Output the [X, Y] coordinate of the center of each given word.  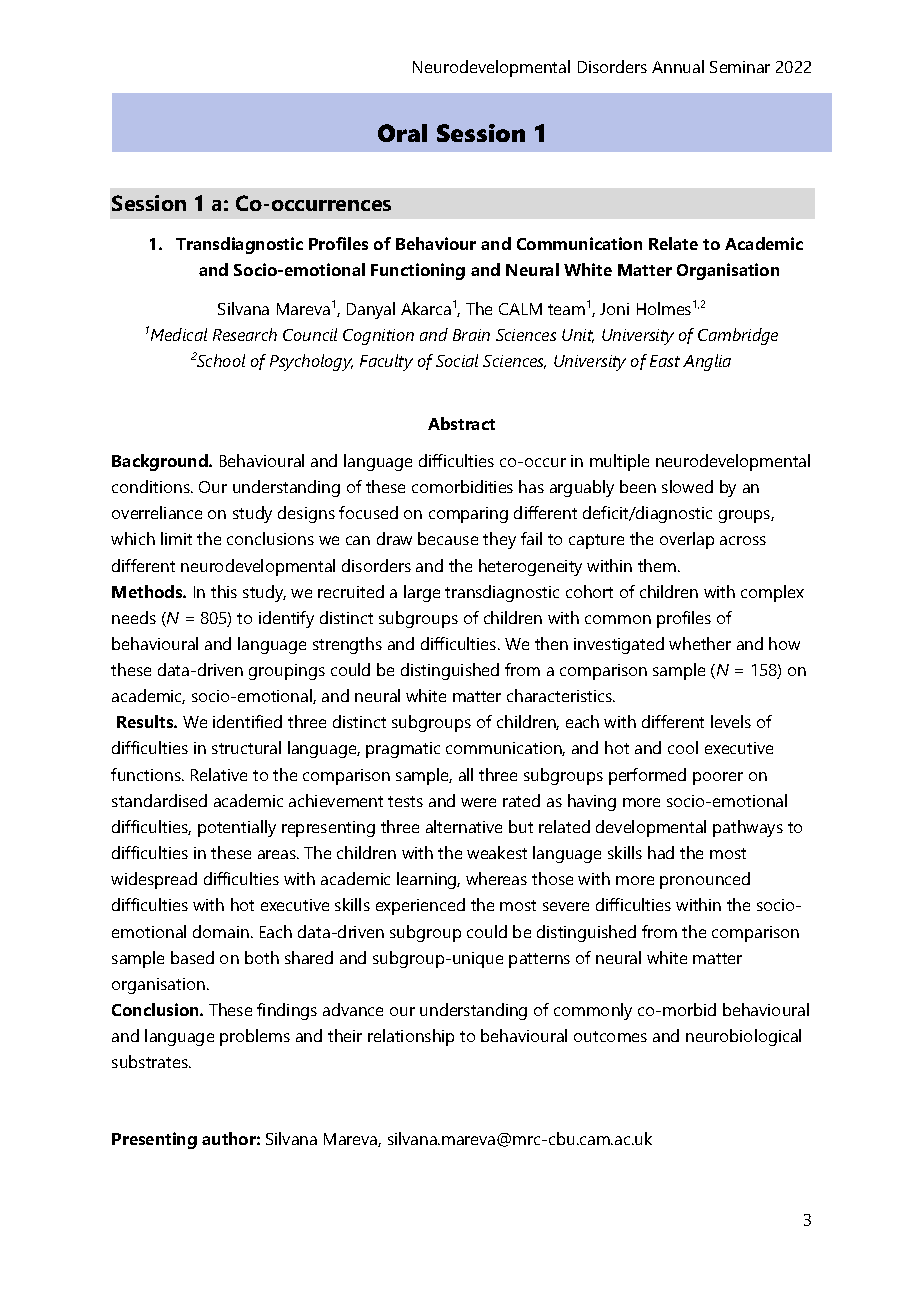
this [224, 591]
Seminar [740, 67]
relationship [411, 1037]
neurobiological [743, 1037]
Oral [402, 133]
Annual [678, 66]
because [448, 538]
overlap [687, 540]
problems [255, 1037]
